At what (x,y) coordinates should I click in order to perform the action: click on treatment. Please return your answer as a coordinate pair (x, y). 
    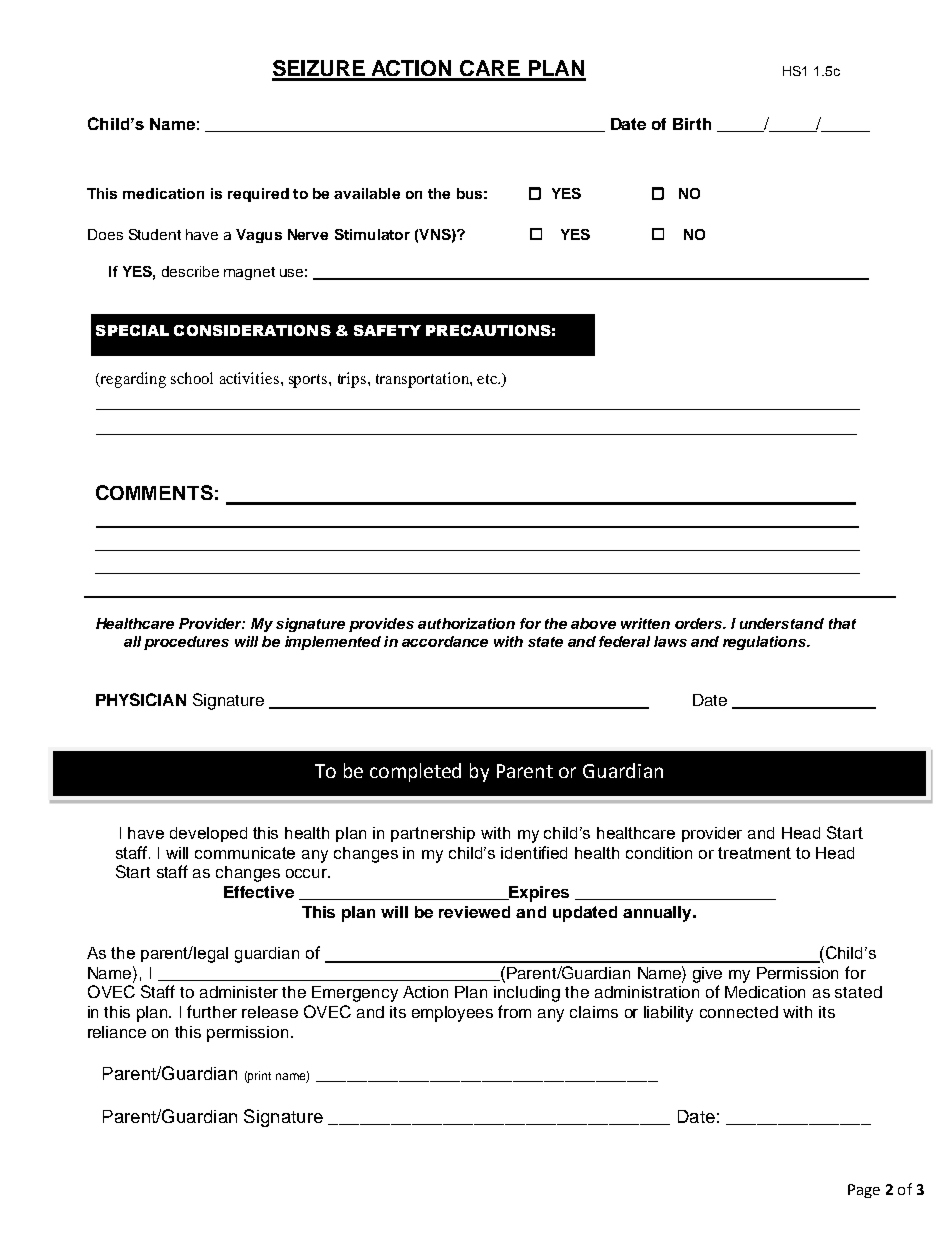
    Looking at the image, I should click on (754, 853).
